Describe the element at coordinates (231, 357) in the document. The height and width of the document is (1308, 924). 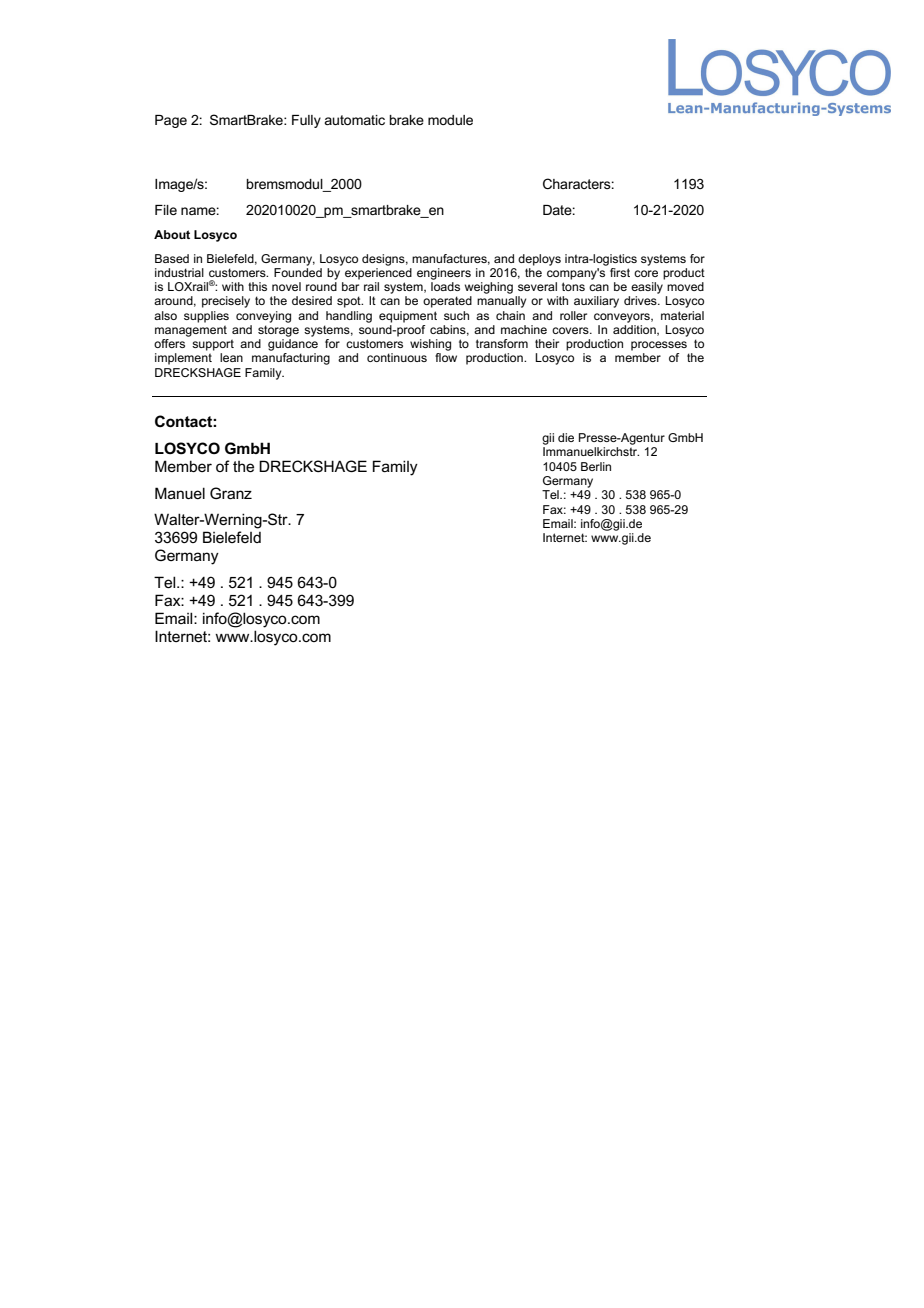
I see `lean` at that location.
